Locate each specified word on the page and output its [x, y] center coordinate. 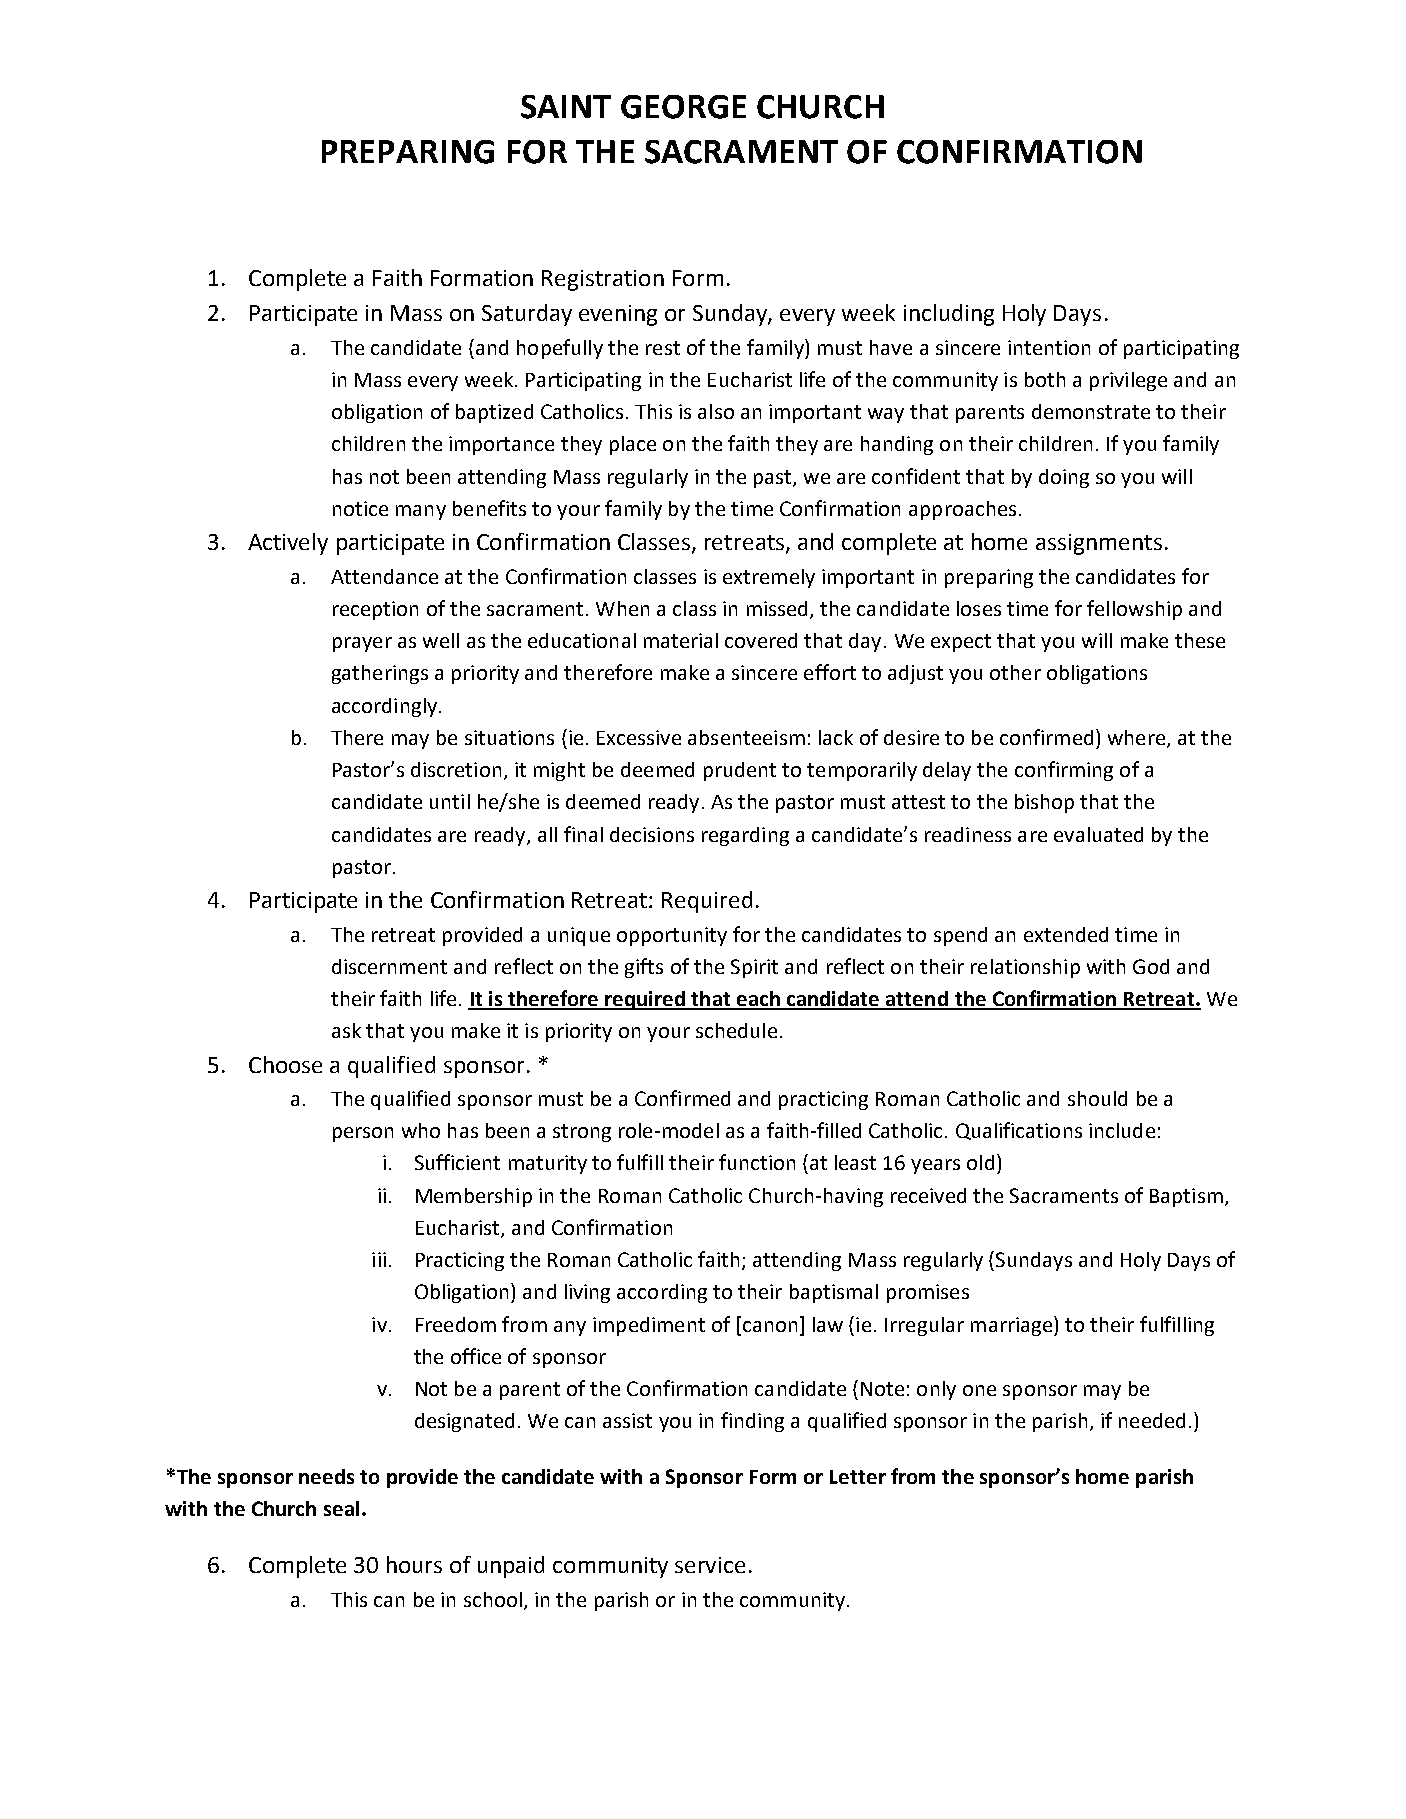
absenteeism [746, 737]
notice [360, 508]
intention [1049, 347]
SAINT [566, 107]
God [1151, 966]
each [758, 1000]
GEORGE [683, 107]
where [1138, 738]
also [716, 411]
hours [414, 1564]
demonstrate [1091, 411]
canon [770, 1326]
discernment [389, 966]
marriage [1011, 1326]
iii [379, 1259]
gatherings [380, 674]
